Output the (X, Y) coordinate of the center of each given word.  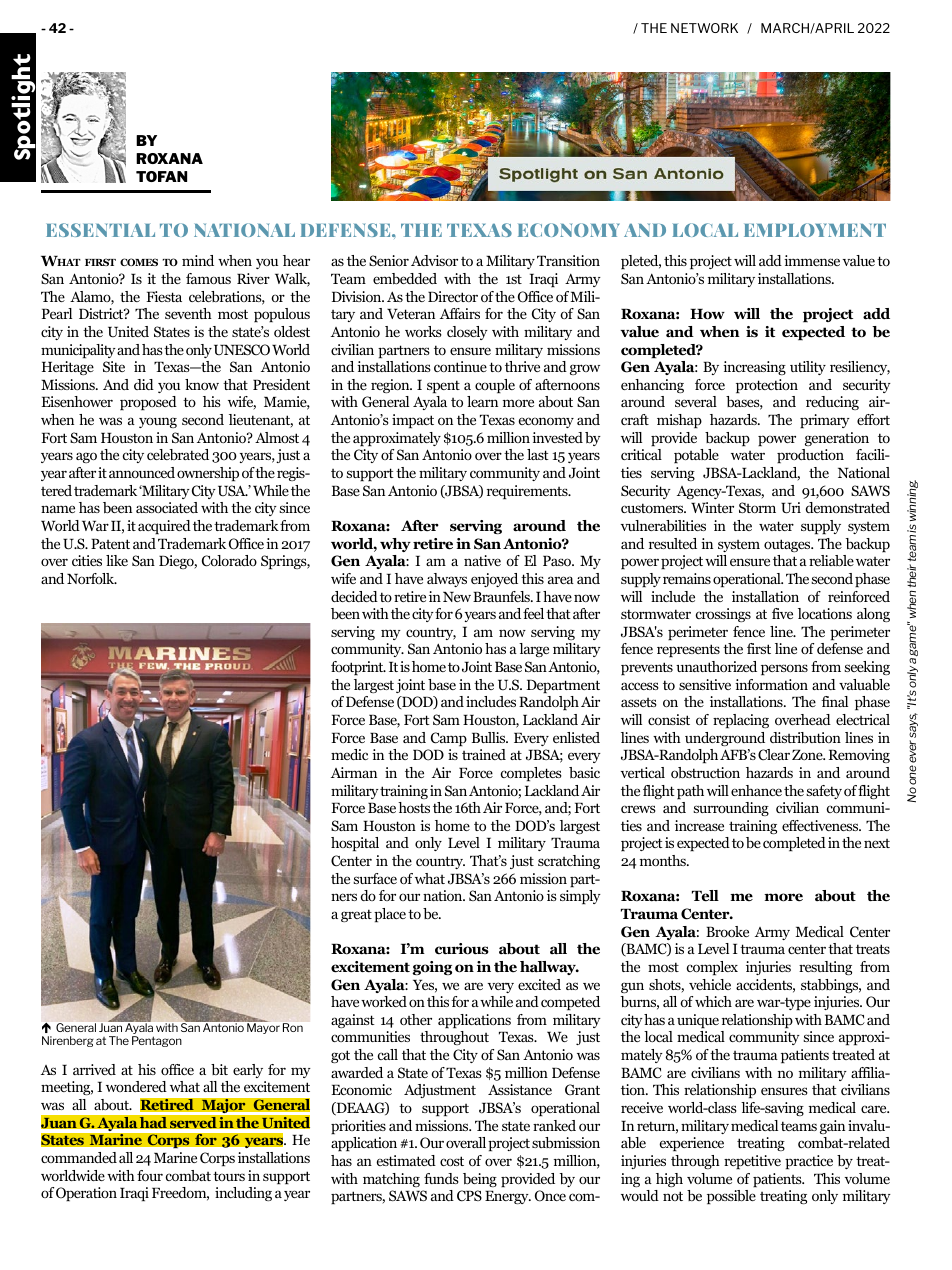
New (457, 597)
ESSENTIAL (100, 230)
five (782, 613)
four (150, 1175)
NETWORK (704, 28)
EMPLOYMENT (815, 230)
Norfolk (92, 578)
